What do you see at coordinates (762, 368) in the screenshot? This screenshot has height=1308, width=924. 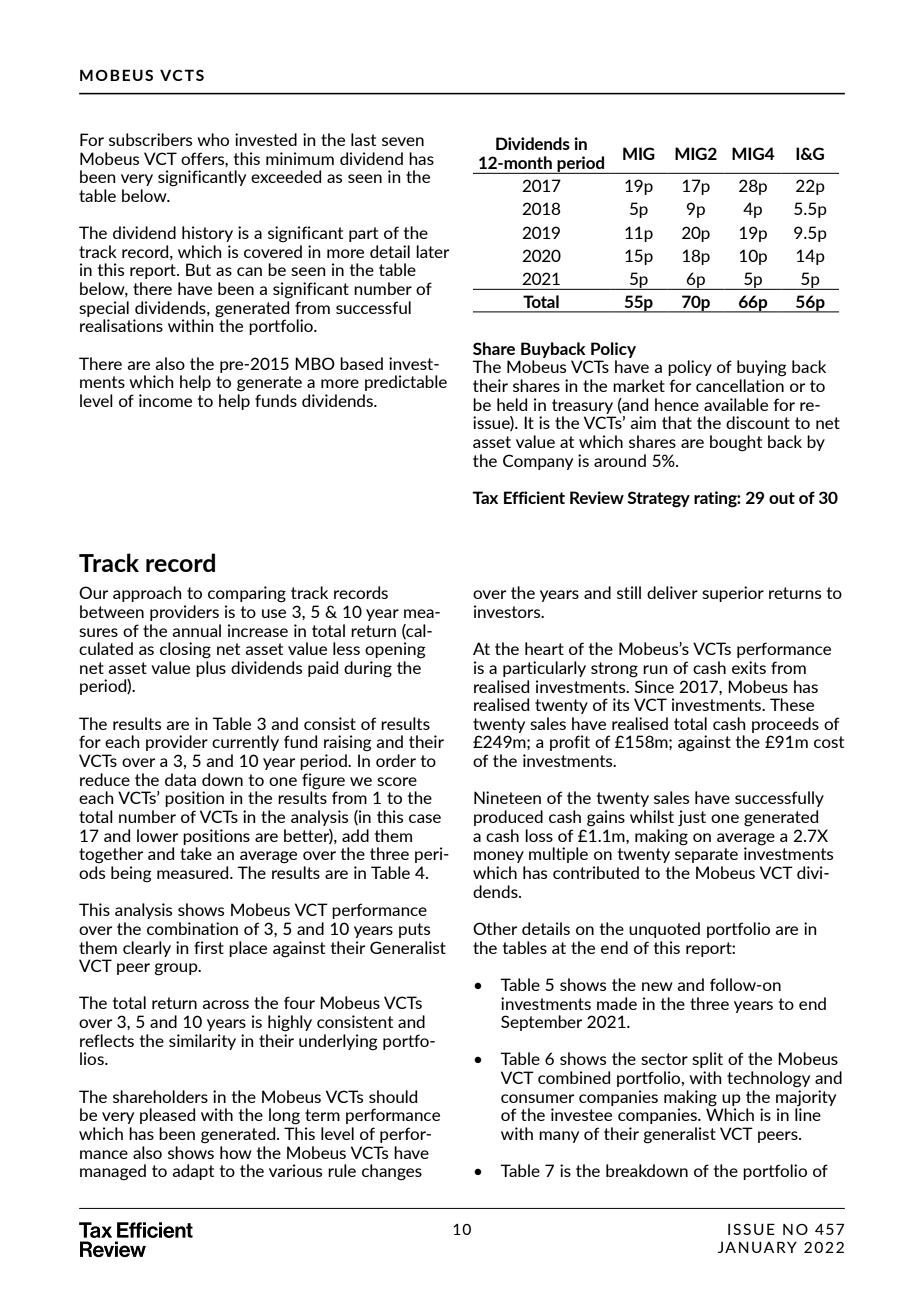 I see `buying` at bounding box center [762, 368].
